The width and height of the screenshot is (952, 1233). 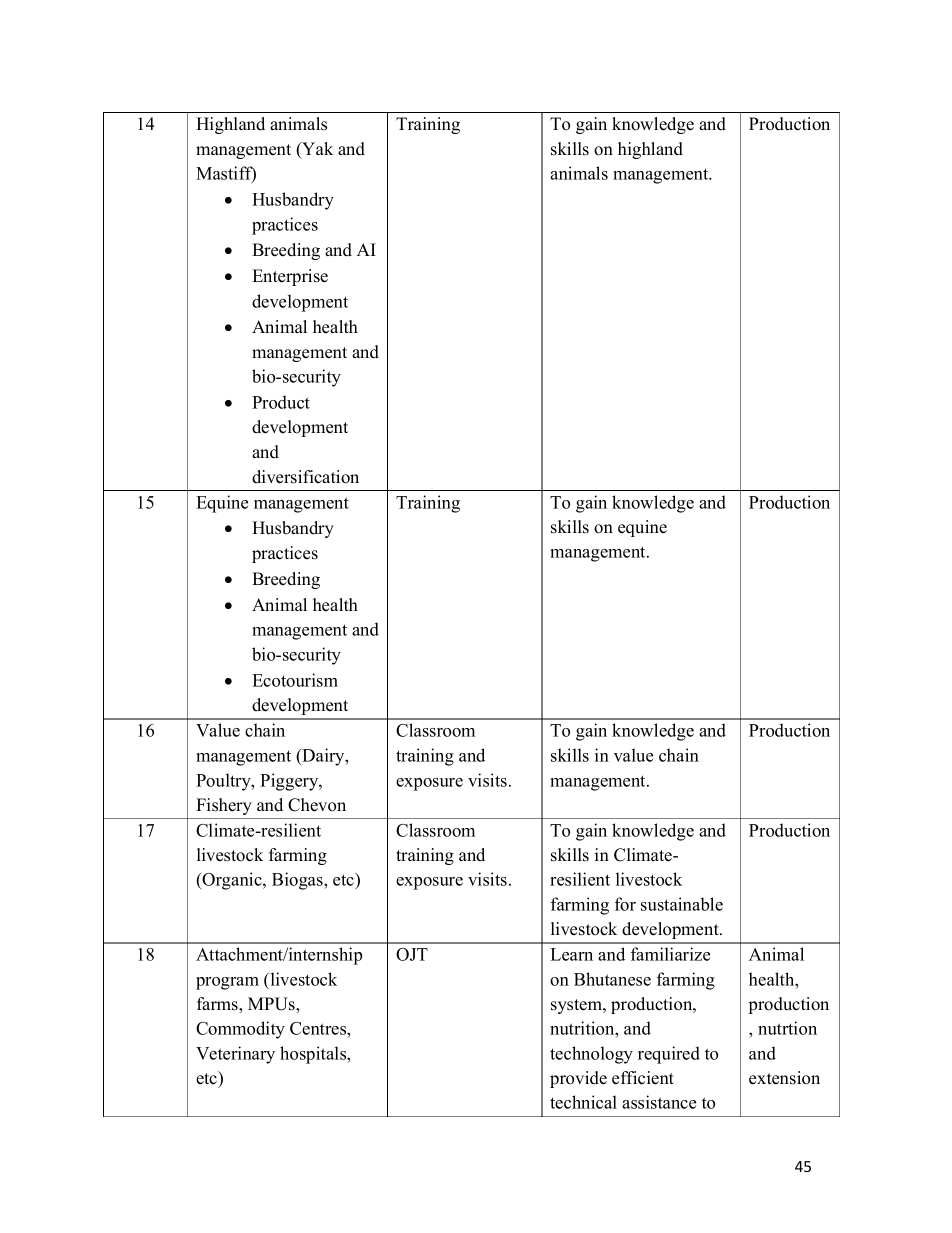 What do you see at coordinates (224, 806) in the screenshot?
I see `Fishery` at bounding box center [224, 806].
